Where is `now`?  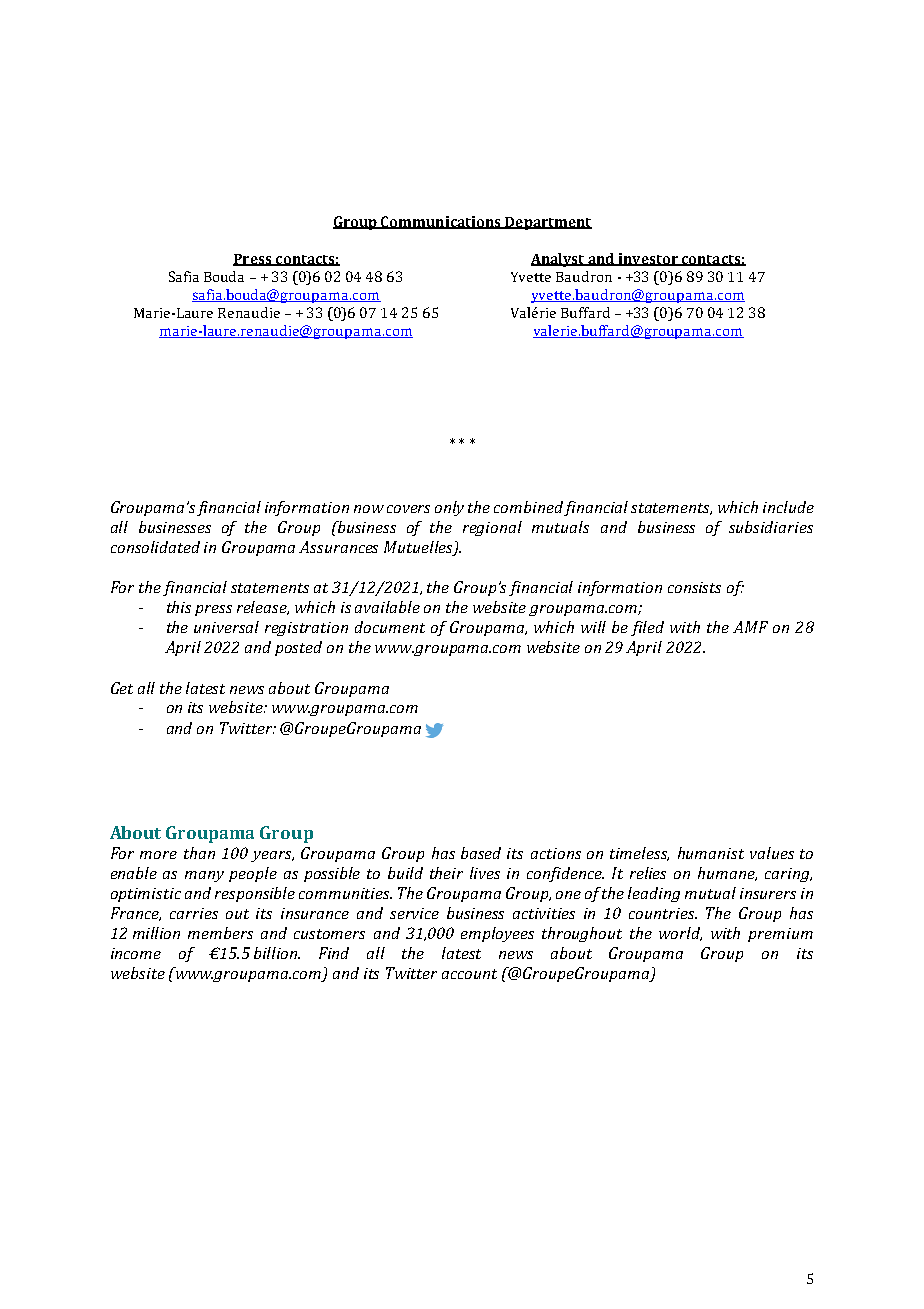
now is located at coordinates (369, 509).
